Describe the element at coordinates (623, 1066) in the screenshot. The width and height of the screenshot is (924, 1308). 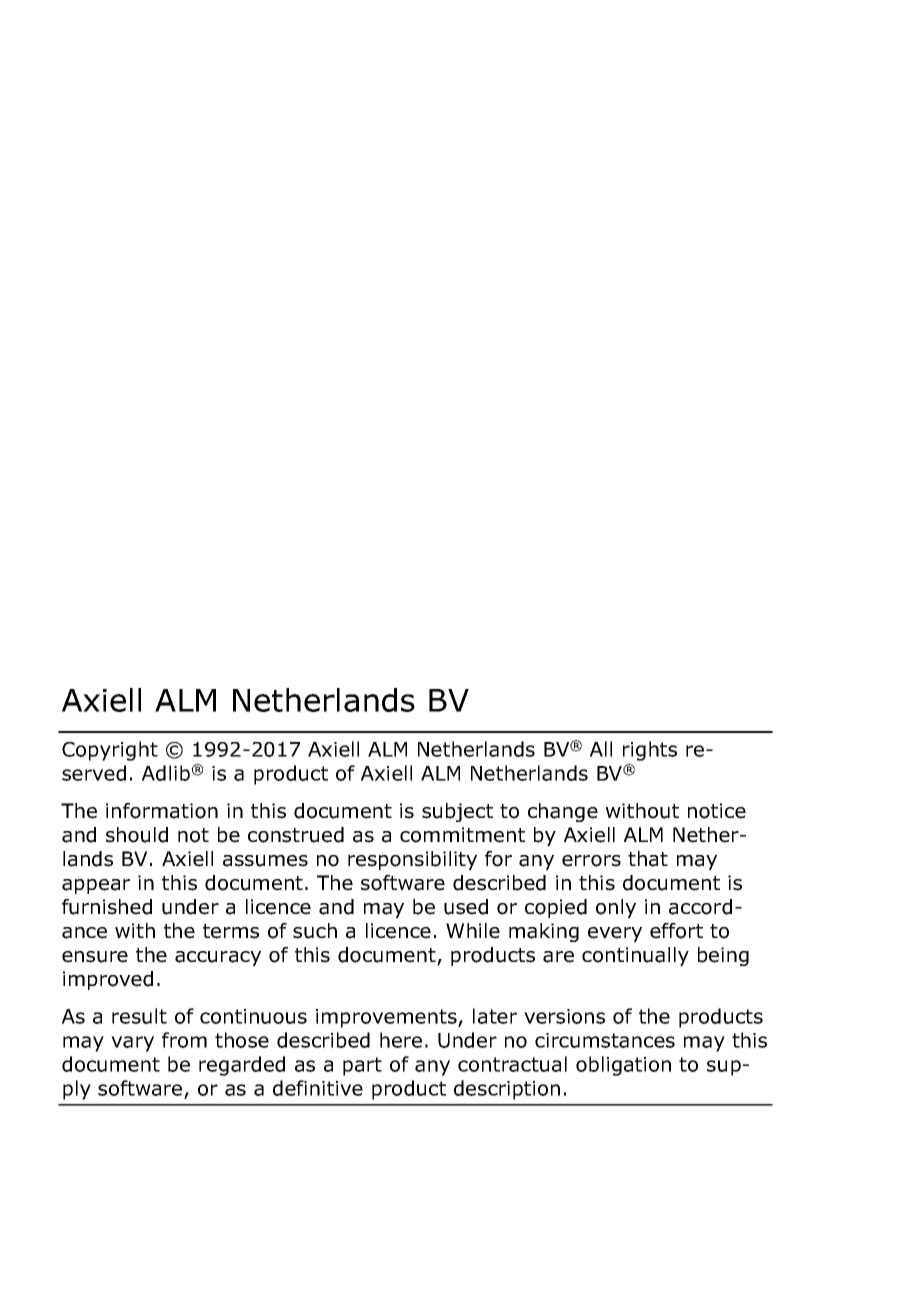
I see `obligation` at that location.
